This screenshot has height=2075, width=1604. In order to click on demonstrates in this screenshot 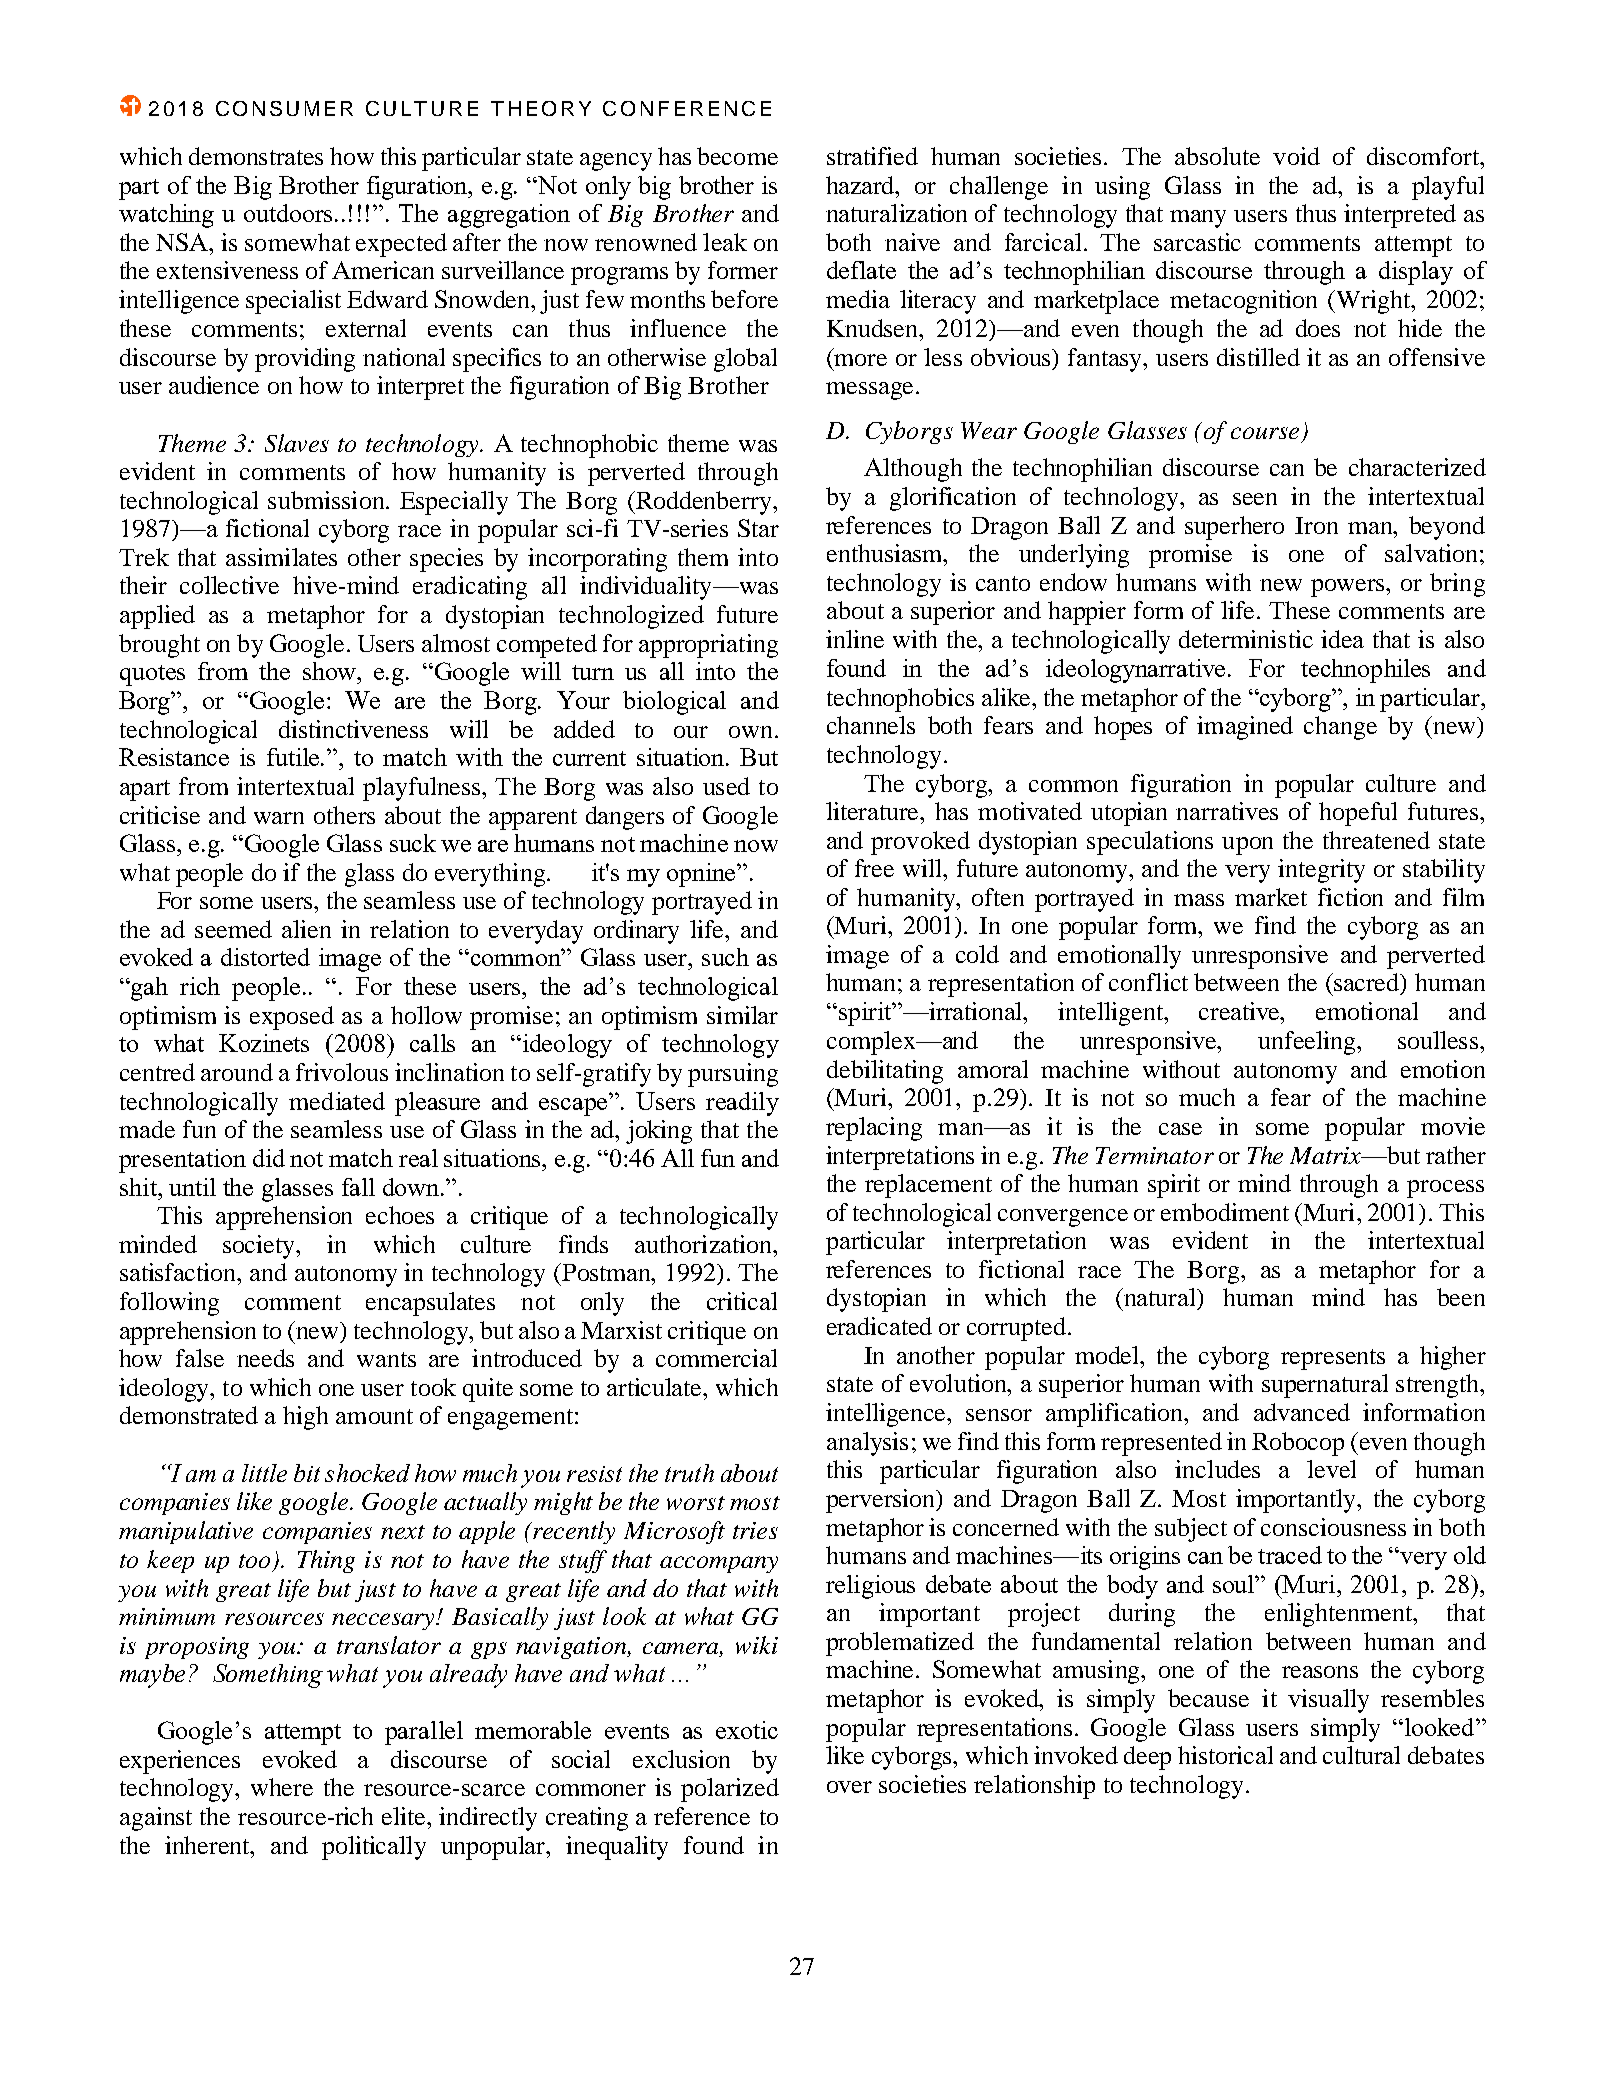, I will do `click(256, 156)`.
